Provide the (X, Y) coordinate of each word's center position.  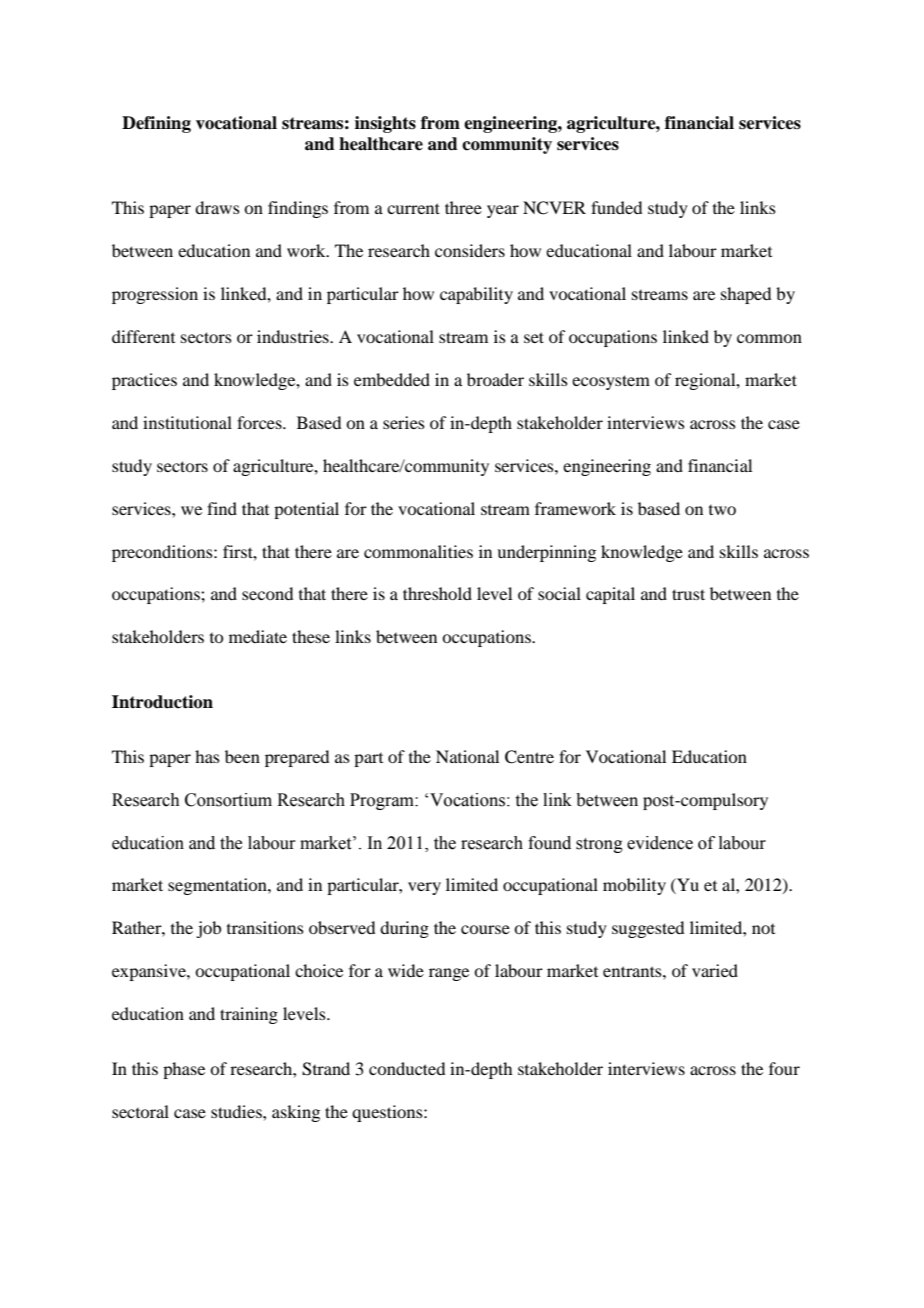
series (404, 422)
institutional (187, 422)
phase (184, 1070)
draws (217, 207)
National (467, 756)
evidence (660, 843)
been (242, 756)
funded (616, 207)
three (463, 207)
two (722, 510)
